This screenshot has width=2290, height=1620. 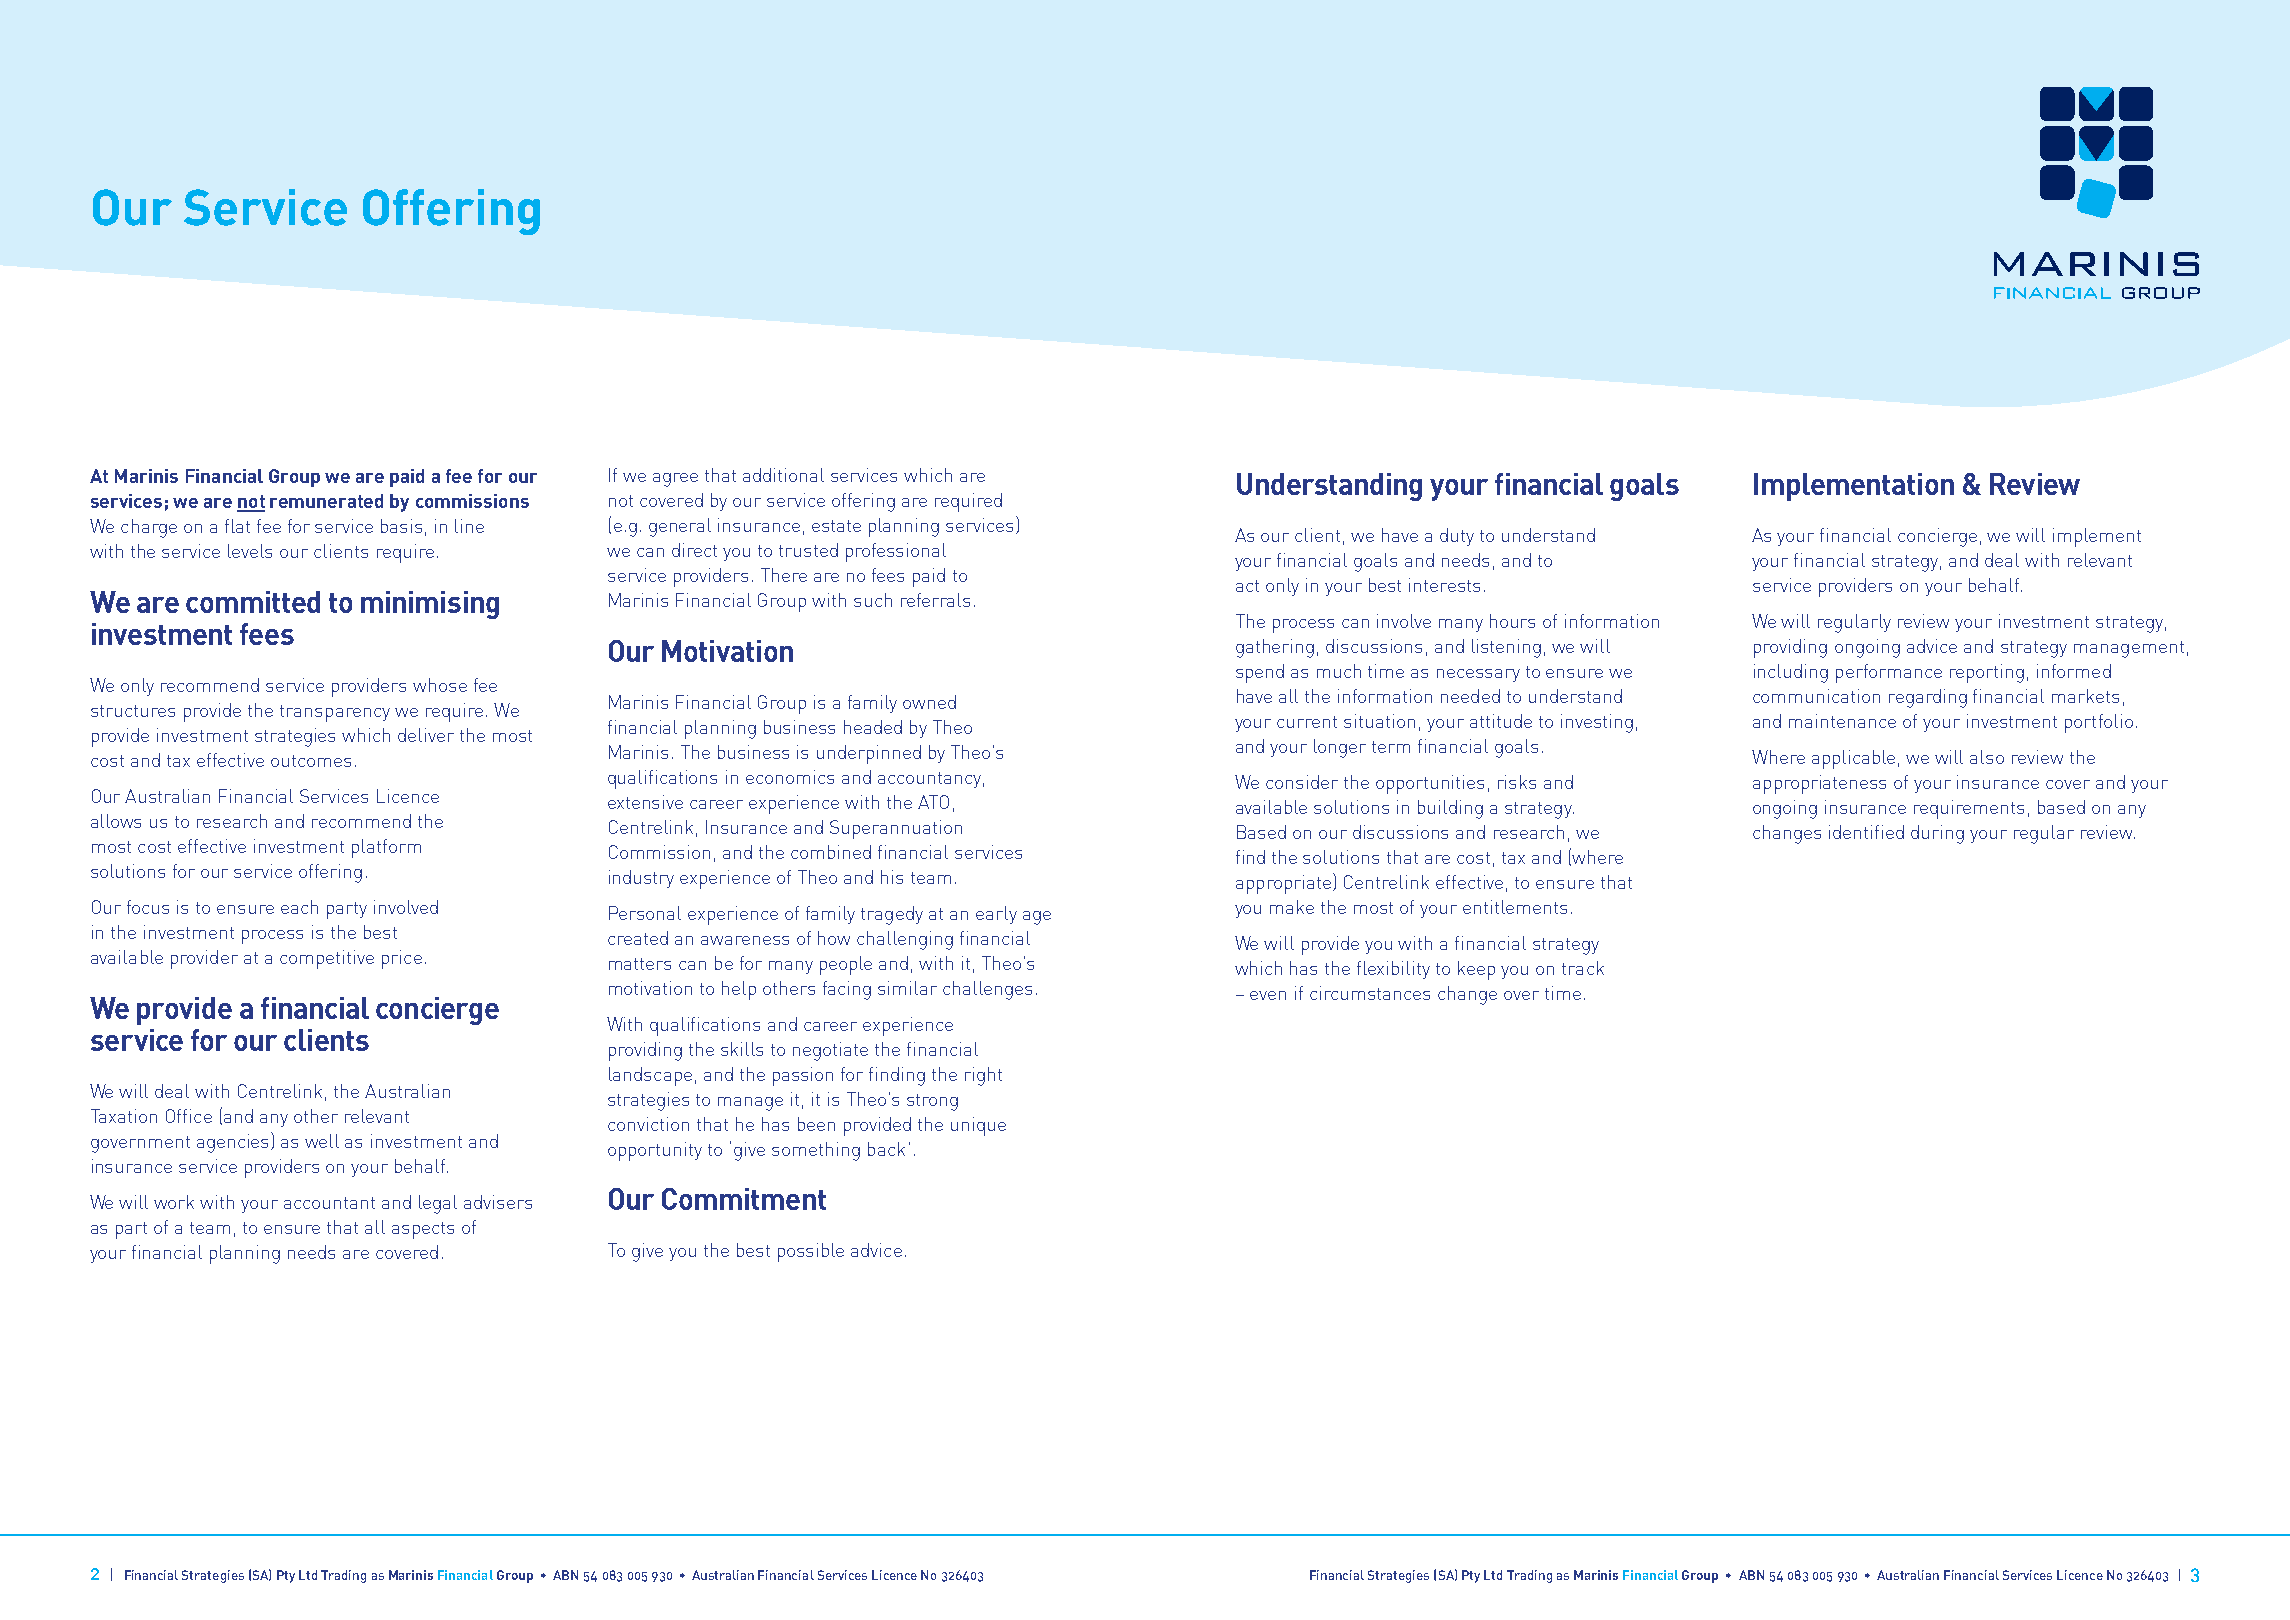 I want to click on spend, so click(x=1260, y=673).
